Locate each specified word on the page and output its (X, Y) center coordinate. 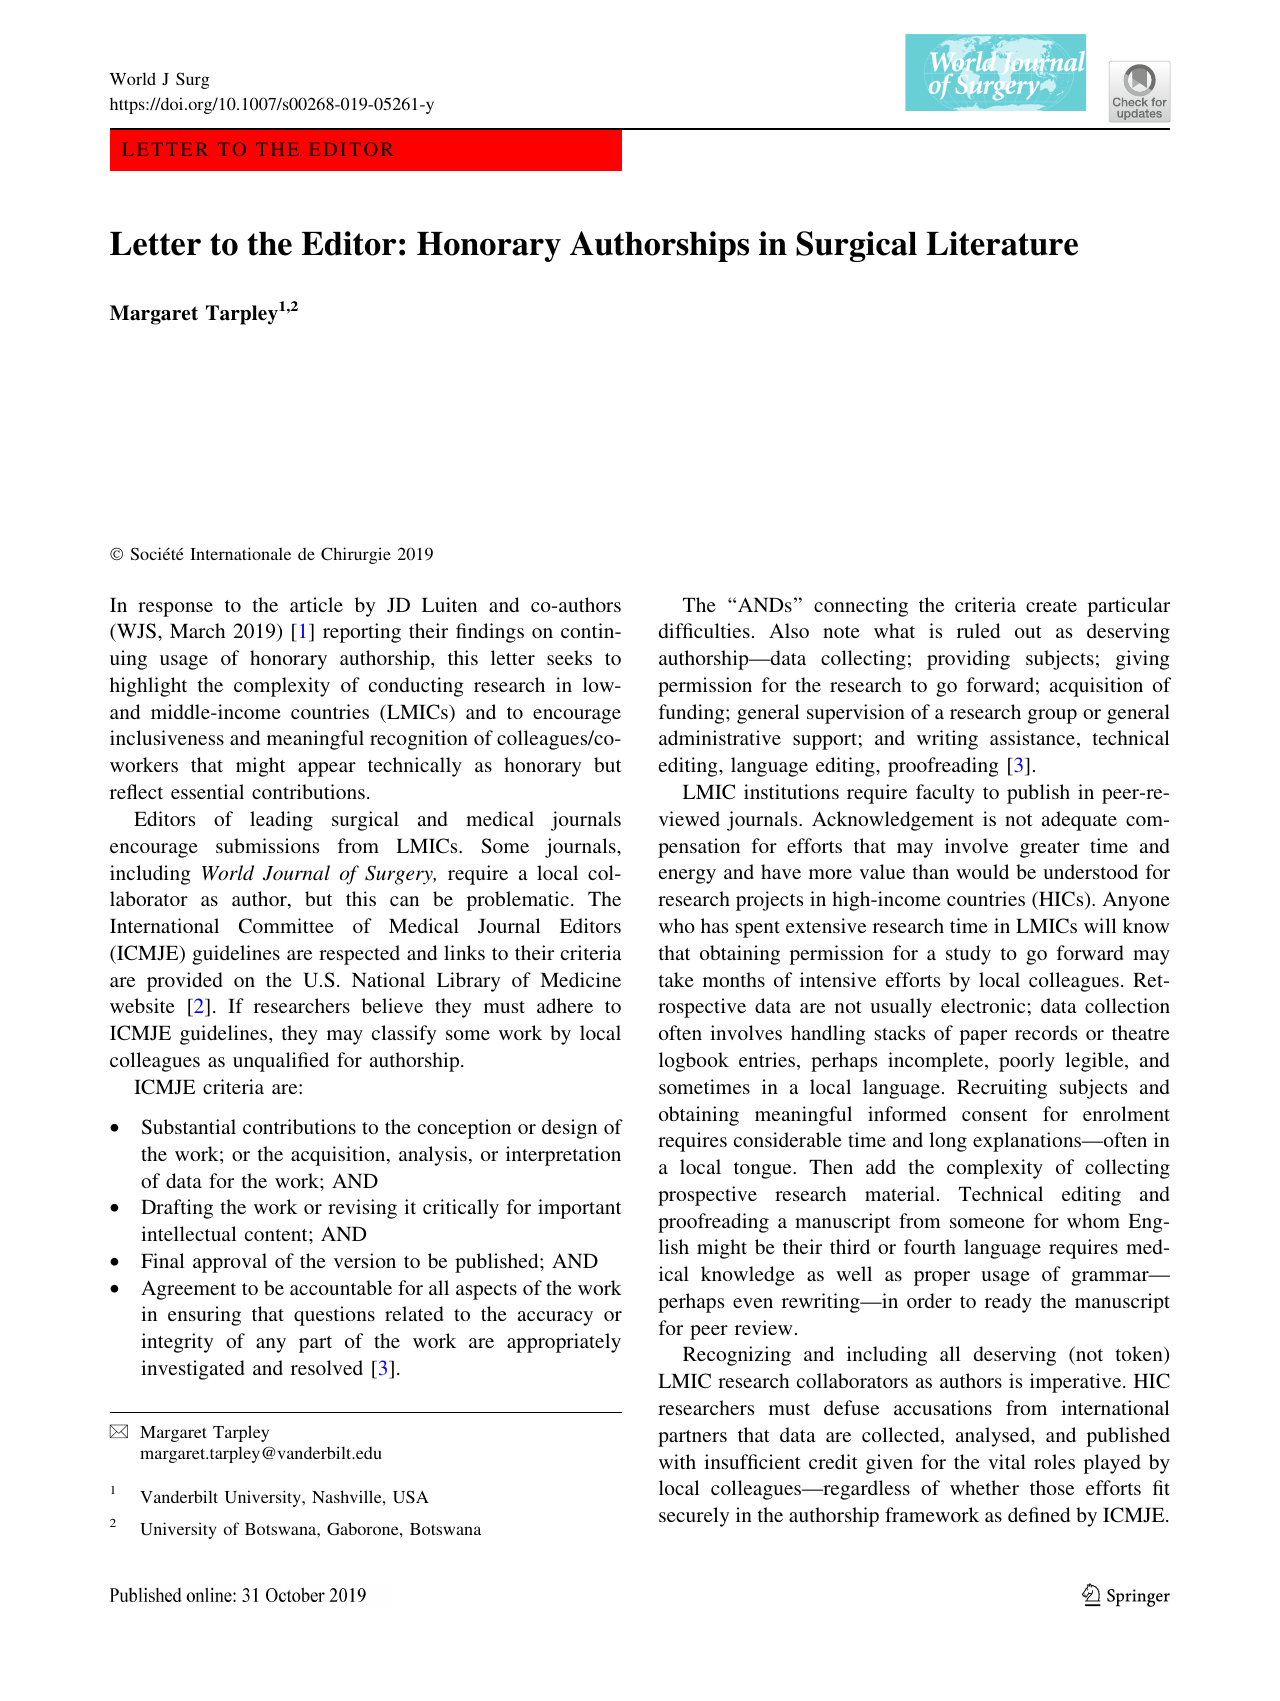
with (677, 1461)
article (316, 604)
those (1052, 1487)
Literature (1002, 243)
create (1051, 606)
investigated (193, 1370)
